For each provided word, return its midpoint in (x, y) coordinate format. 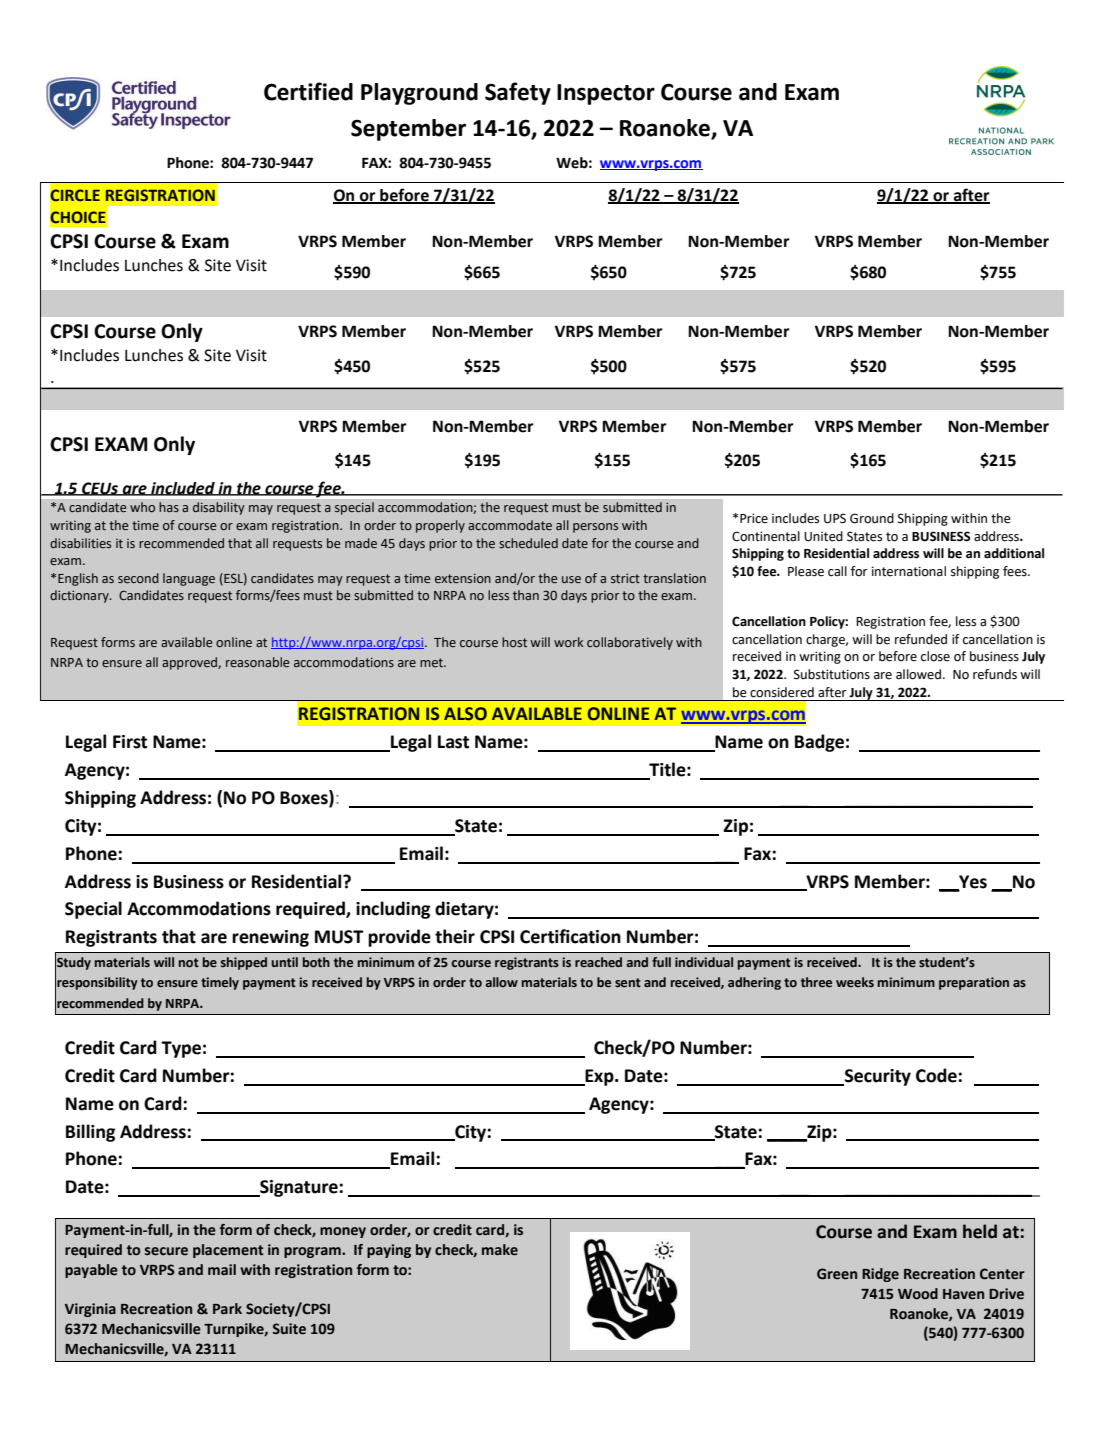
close (935, 656)
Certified (308, 91)
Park (227, 1309)
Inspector (606, 94)
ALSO (465, 714)
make (500, 1250)
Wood (918, 1294)
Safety (518, 93)
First (130, 742)
